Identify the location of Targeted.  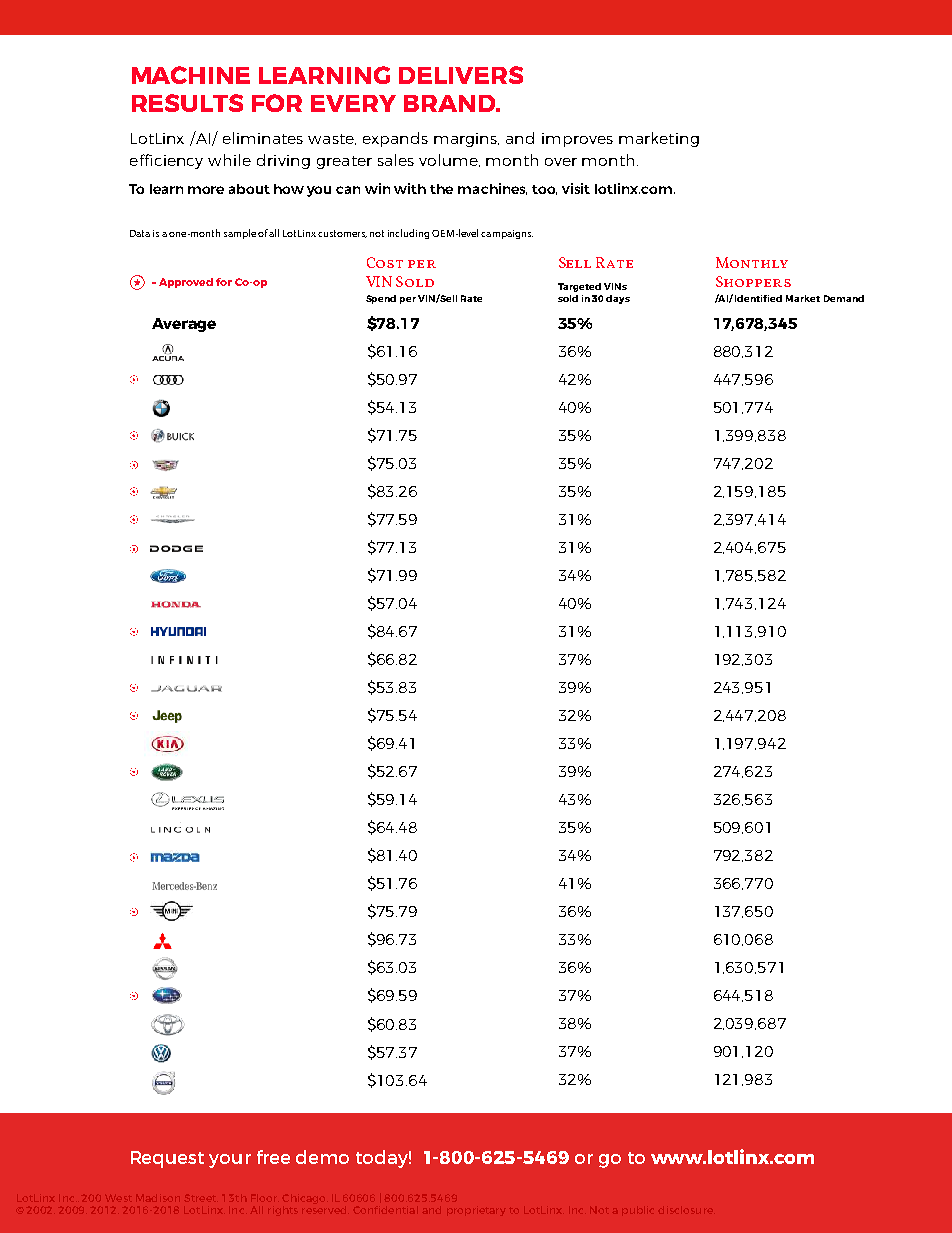
(579, 287).
